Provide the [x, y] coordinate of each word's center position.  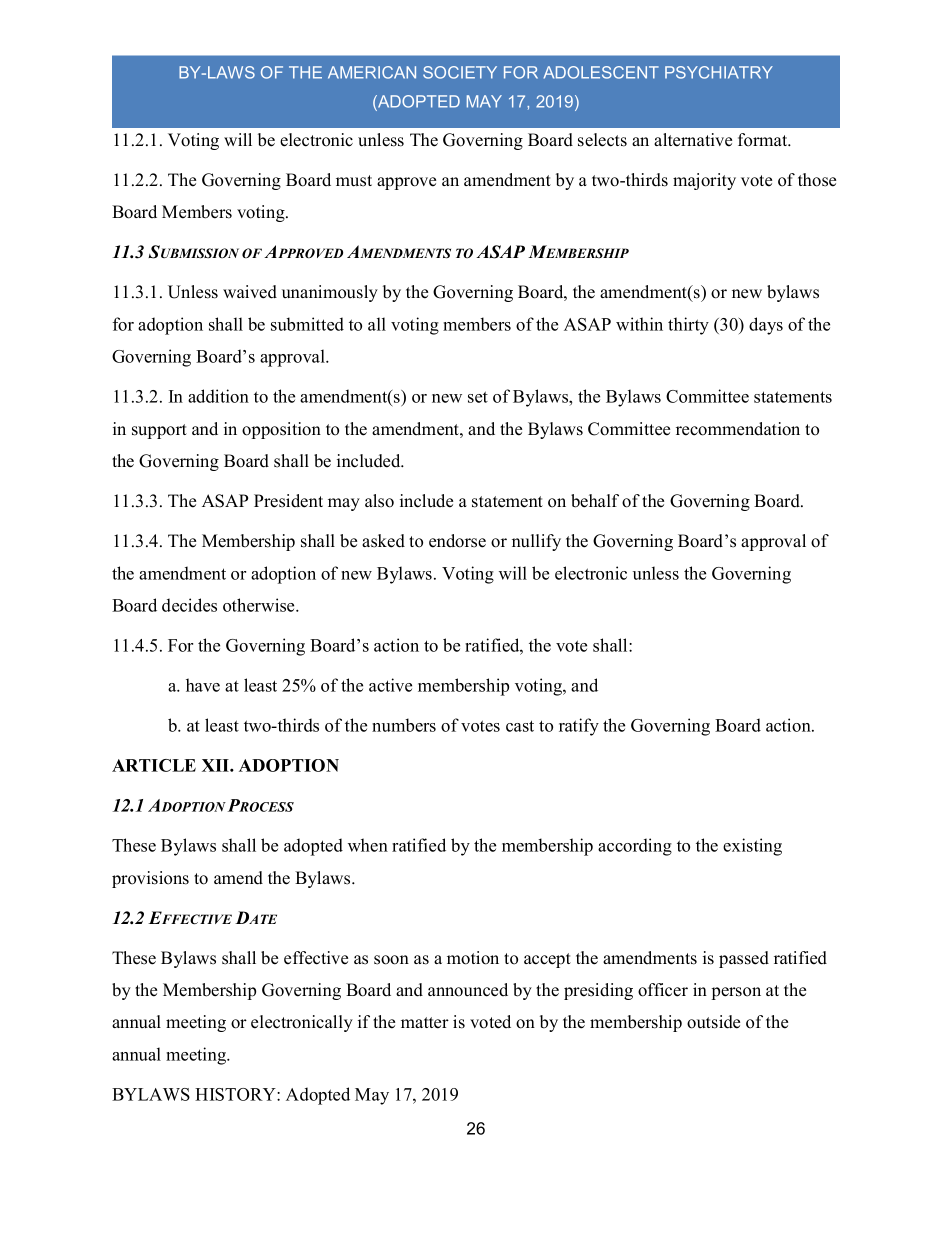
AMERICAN [372, 72]
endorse [457, 541]
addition [218, 396]
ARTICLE [154, 765]
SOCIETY [460, 72]
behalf [595, 501]
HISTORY [236, 1094]
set [478, 397]
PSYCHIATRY [719, 72]
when [368, 845]
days [766, 326]
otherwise [260, 605]
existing [752, 847]
